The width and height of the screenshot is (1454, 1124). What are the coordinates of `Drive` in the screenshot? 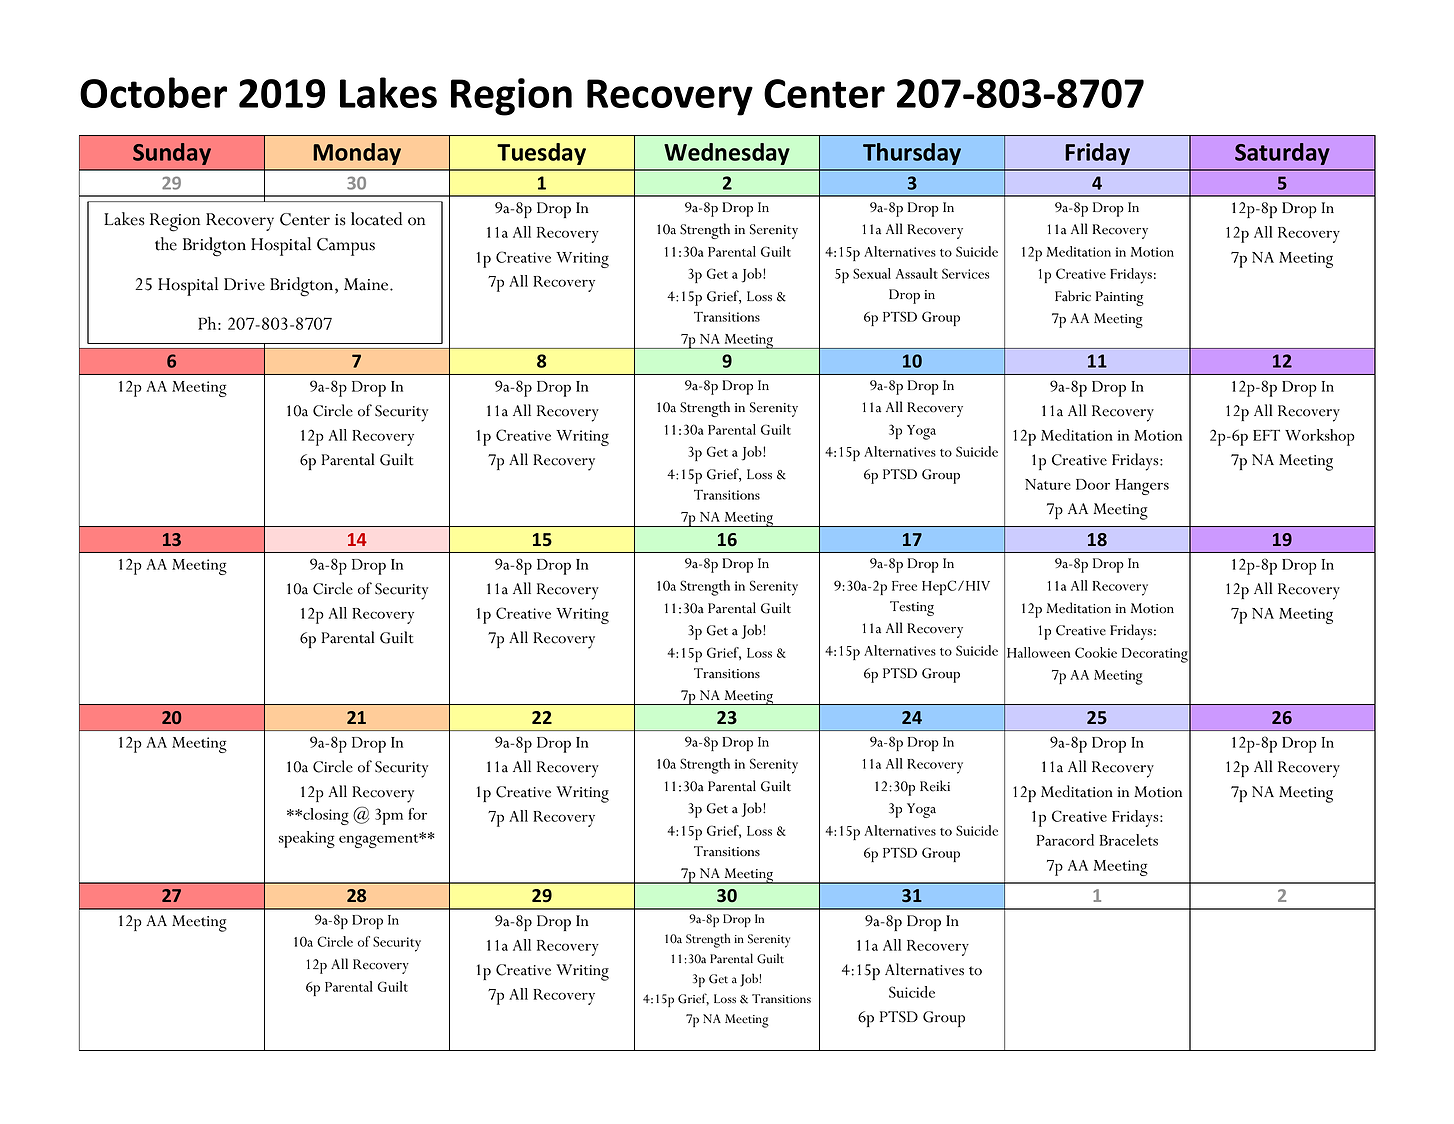 It's located at (244, 284).
